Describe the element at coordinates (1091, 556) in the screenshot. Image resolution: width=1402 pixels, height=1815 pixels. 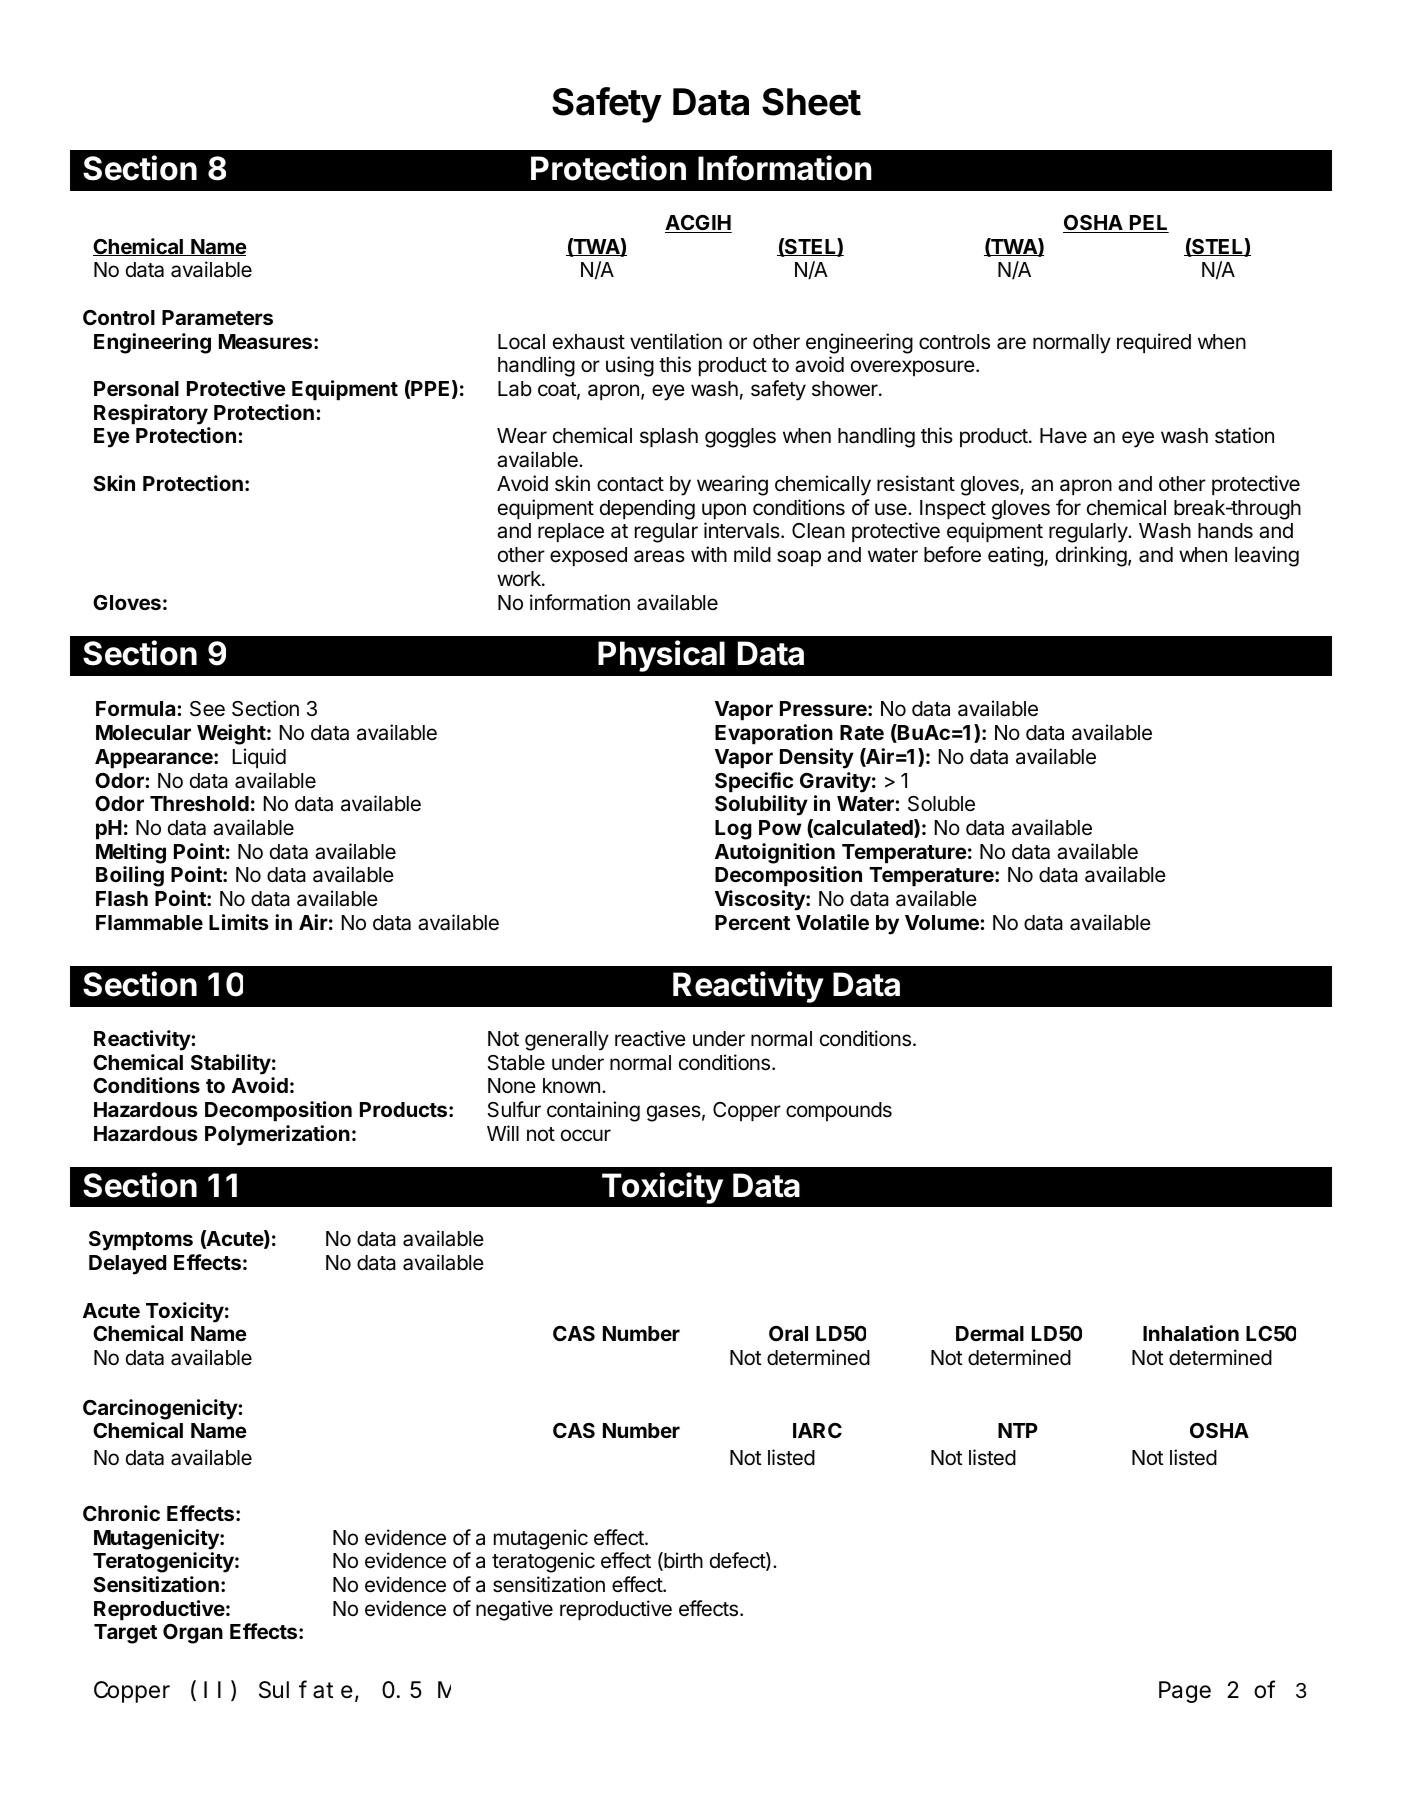
I see `drinking` at that location.
